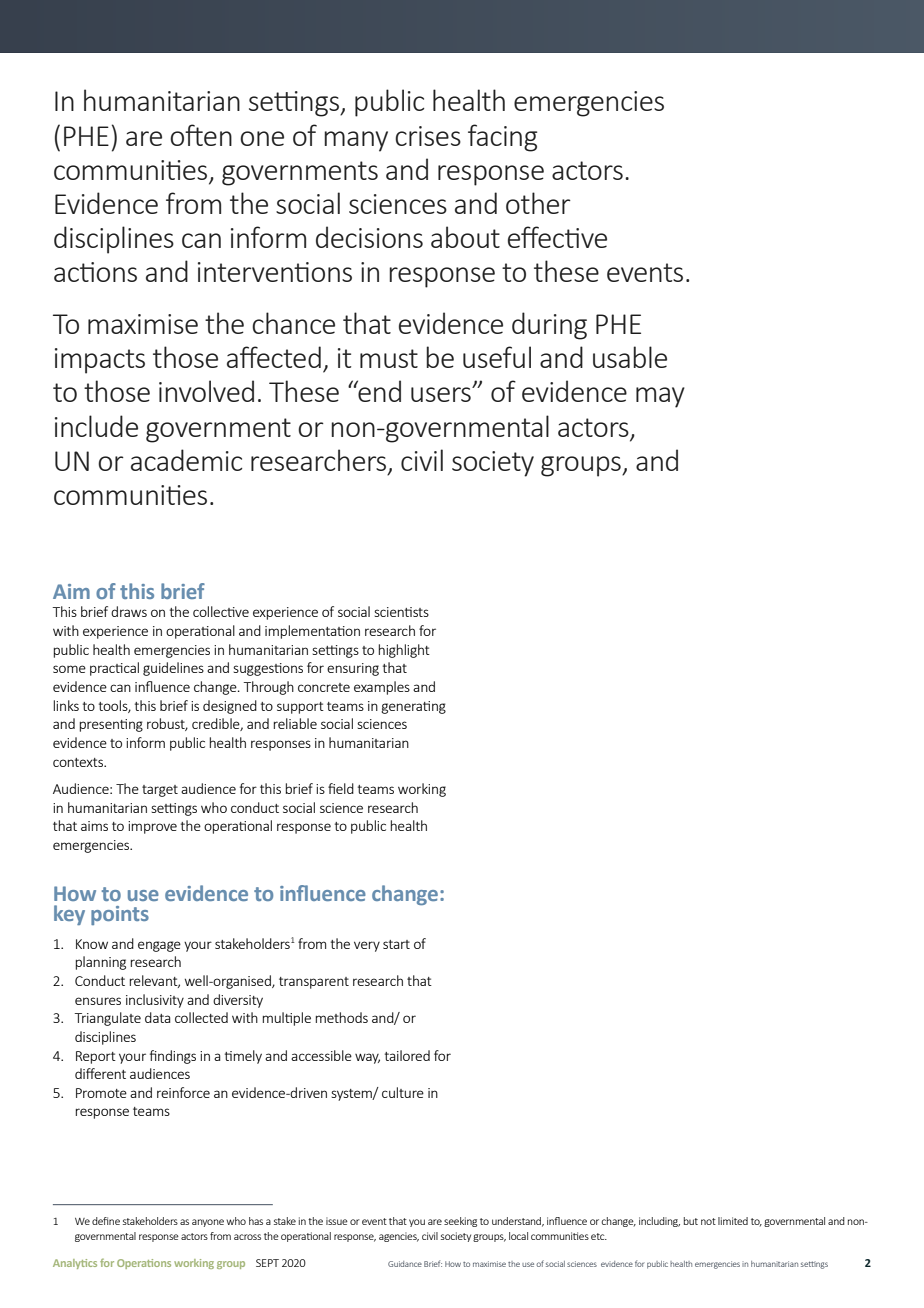 This screenshot has height=1308, width=924. What do you see at coordinates (538, 203) in the screenshot?
I see `other` at bounding box center [538, 203].
